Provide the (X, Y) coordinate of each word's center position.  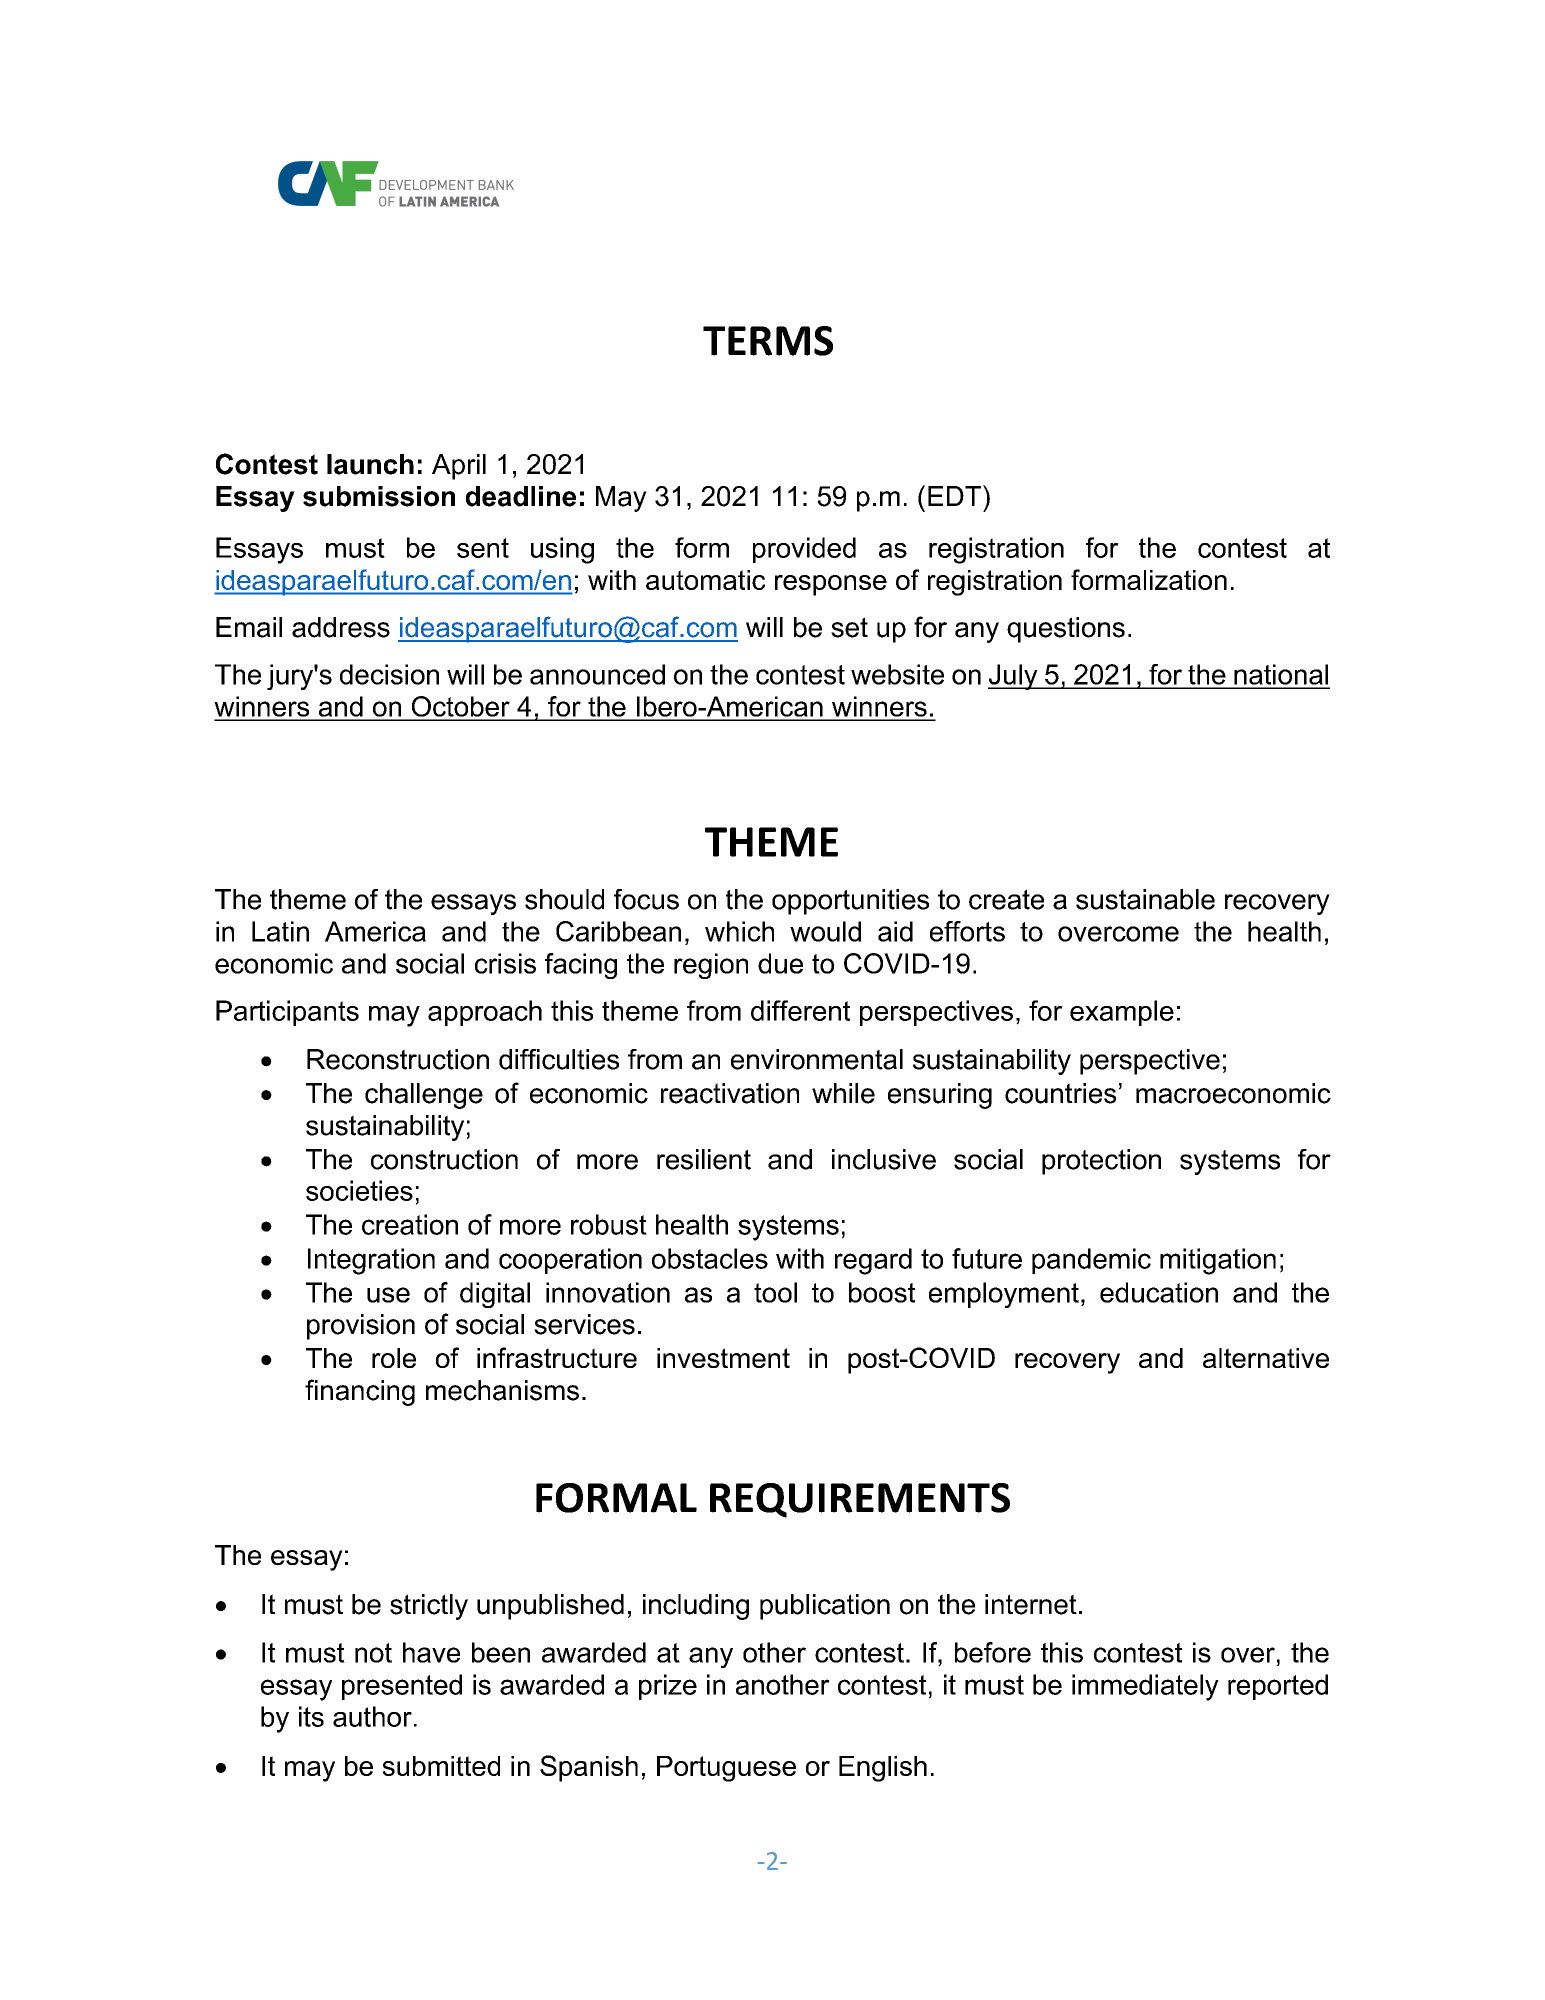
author (372, 1716)
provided (804, 550)
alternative (1266, 1358)
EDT (956, 495)
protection (1101, 1162)
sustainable (1145, 899)
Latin (280, 931)
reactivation (730, 1093)
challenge (424, 1096)
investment (723, 1358)
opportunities (850, 902)
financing (360, 1392)
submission (379, 496)
